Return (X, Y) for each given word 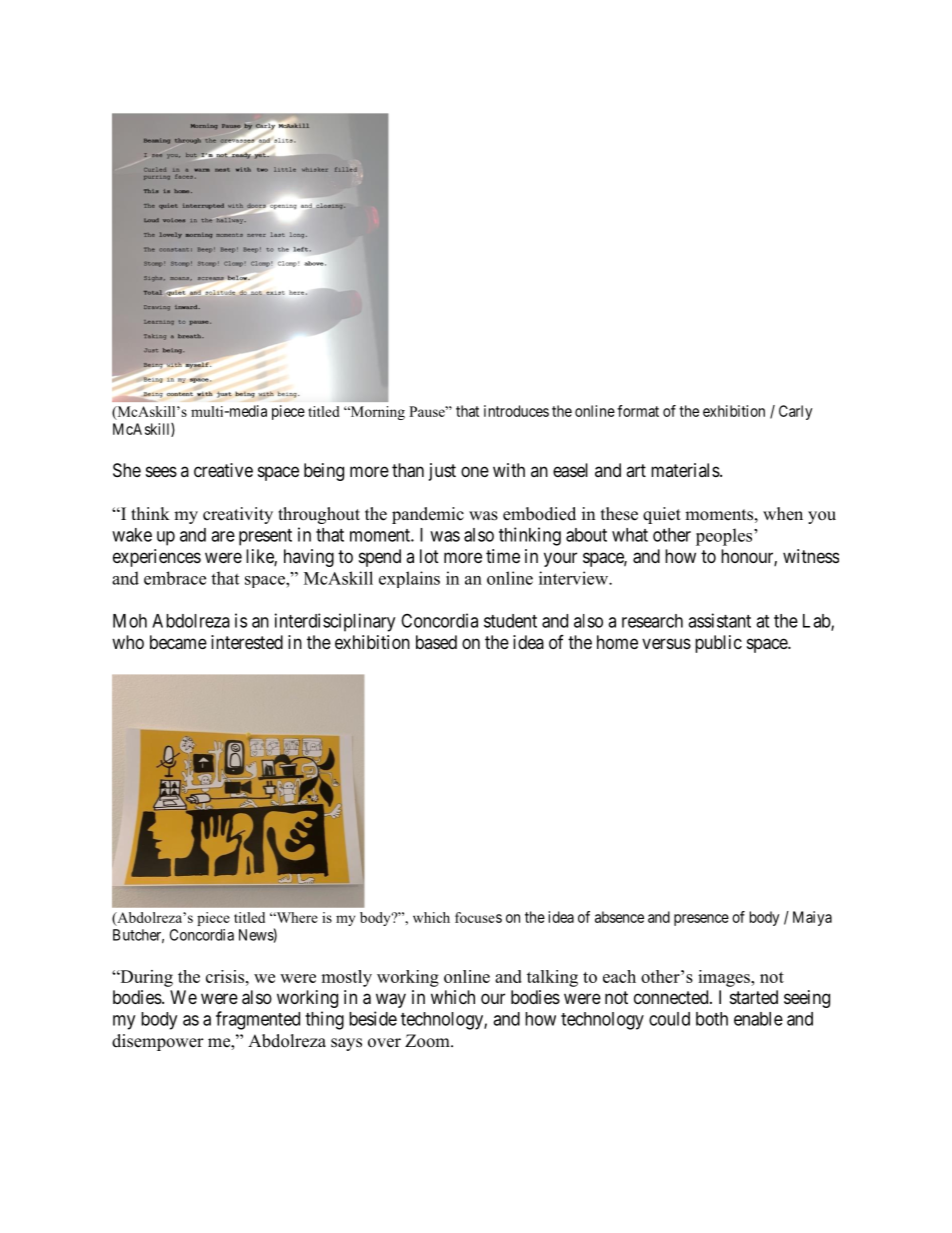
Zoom (428, 1041)
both (712, 1019)
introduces (516, 411)
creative (223, 470)
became (178, 642)
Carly (795, 412)
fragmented (258, 1020)
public (718, 644)
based (436, 642)
